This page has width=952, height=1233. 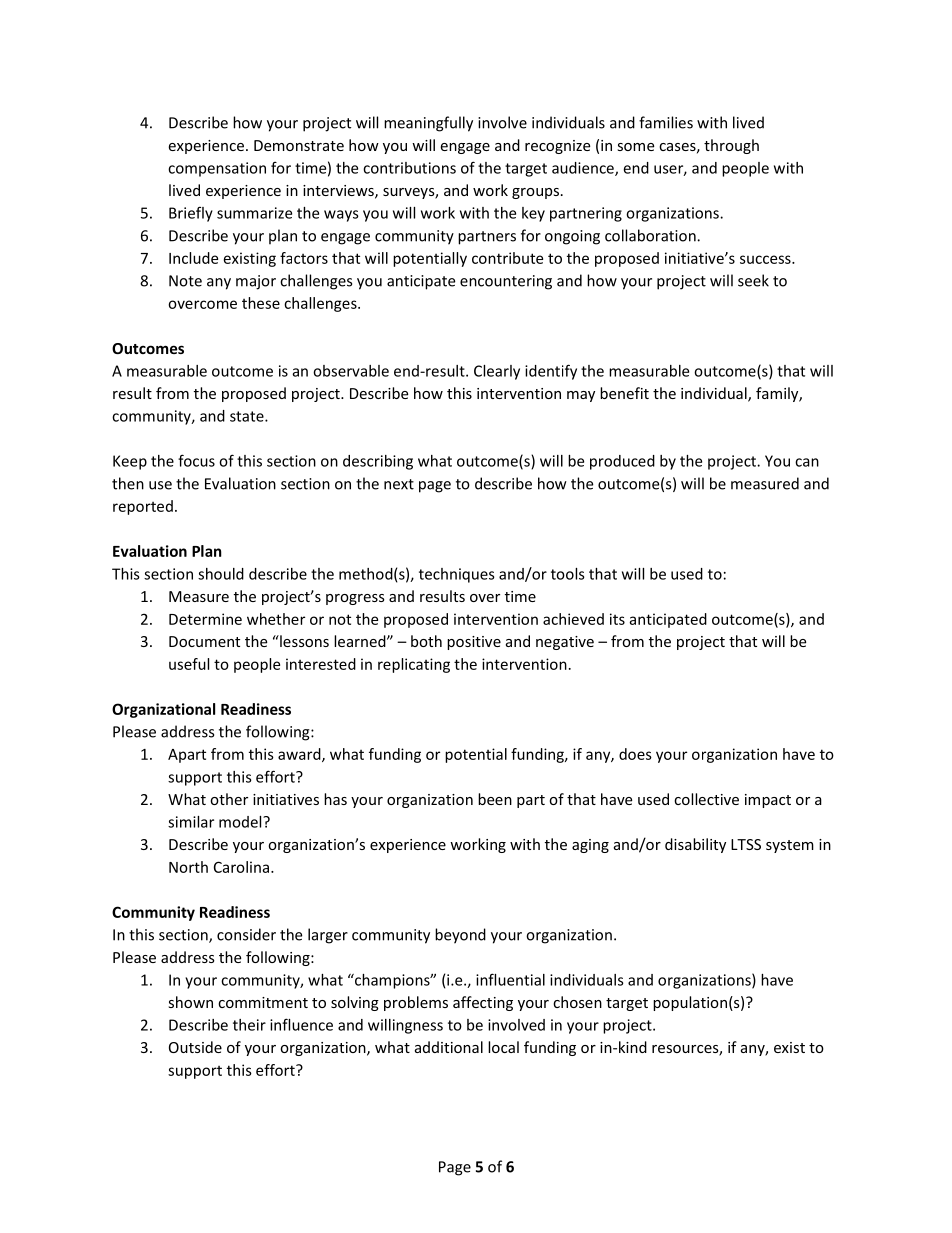 I want to click on been, so click(x=495, y=799).
